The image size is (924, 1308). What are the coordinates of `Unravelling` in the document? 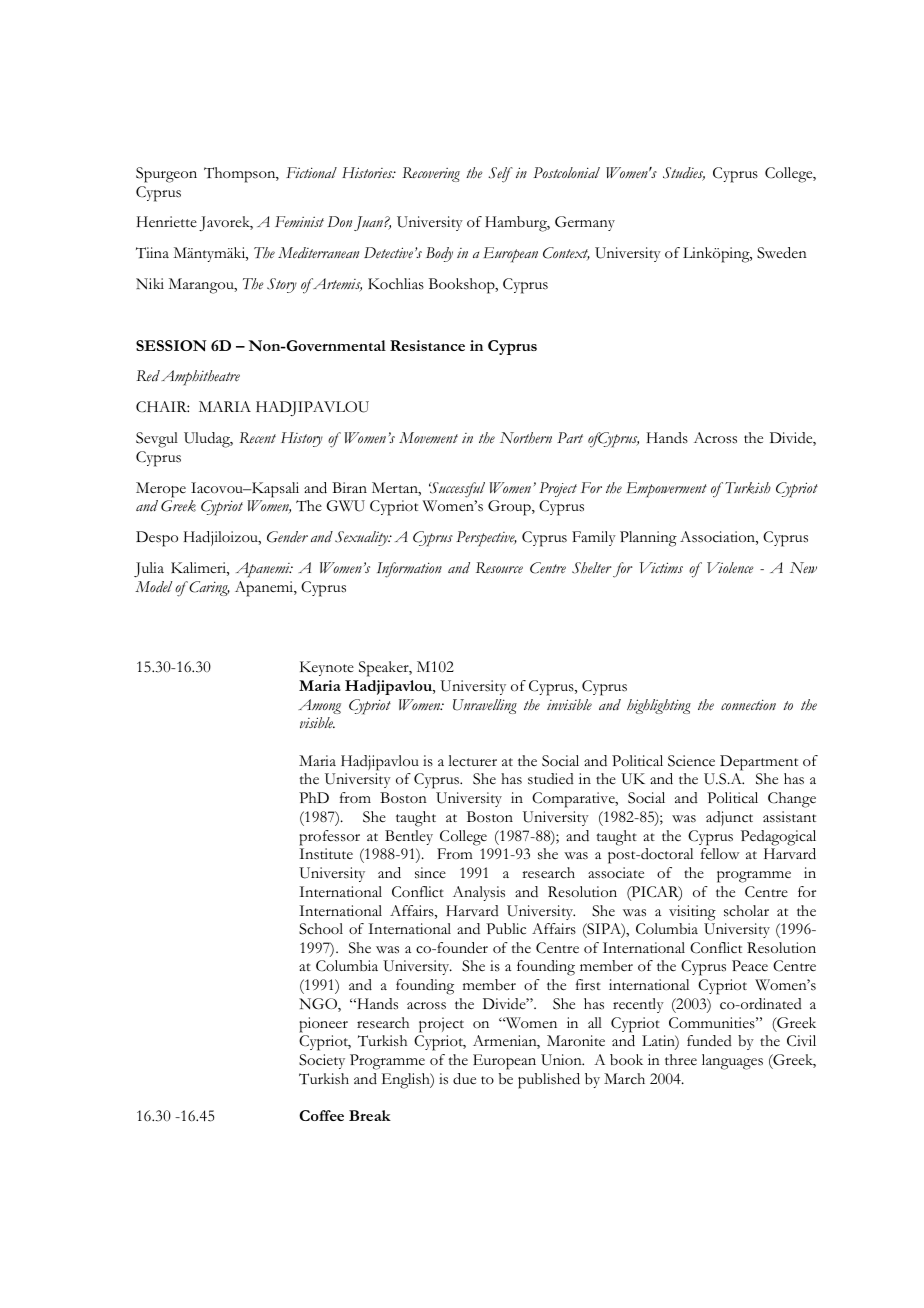 It's located at (485, 706).
